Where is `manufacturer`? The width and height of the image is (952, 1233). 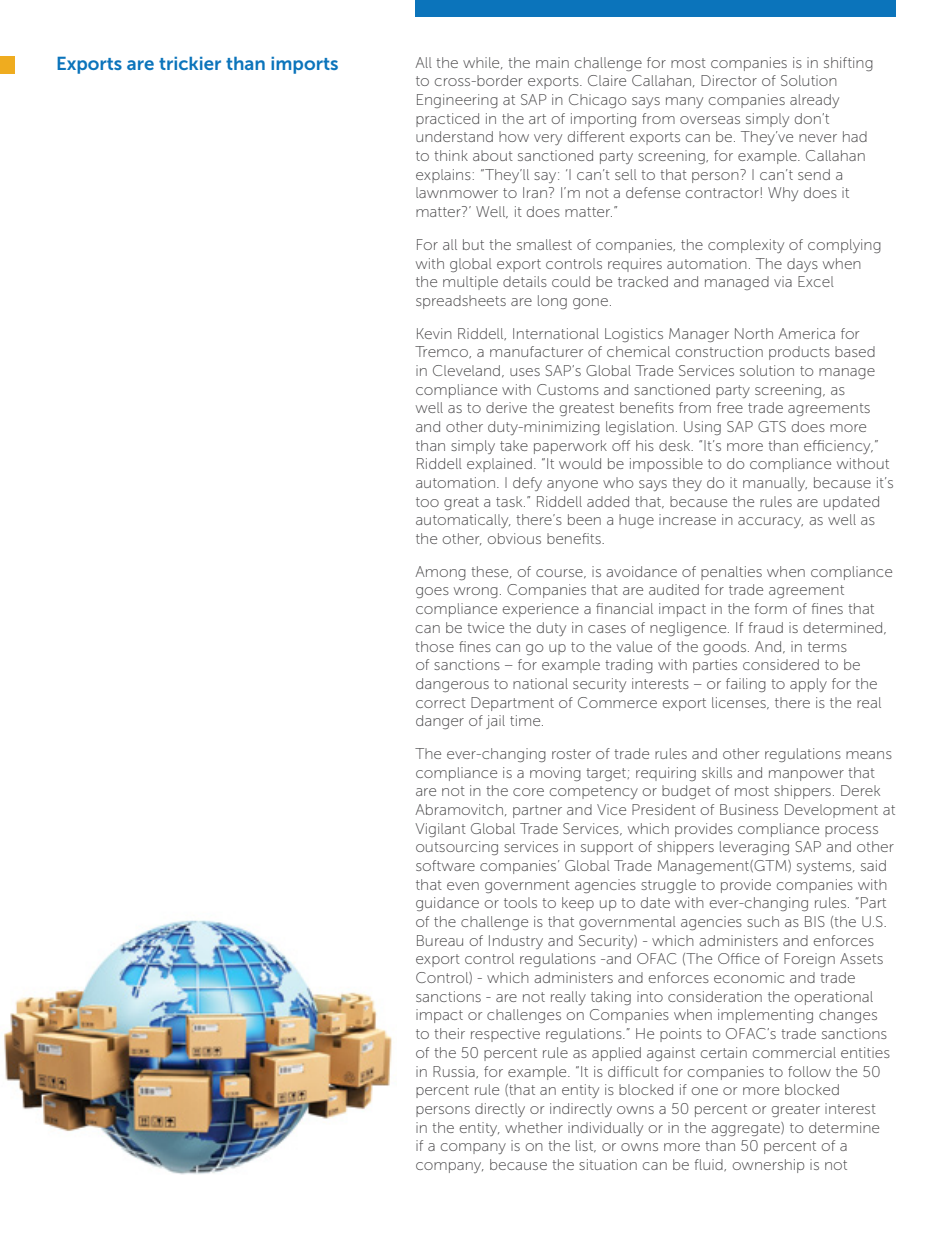 manufacturer is located at coordinates (536, 351).
